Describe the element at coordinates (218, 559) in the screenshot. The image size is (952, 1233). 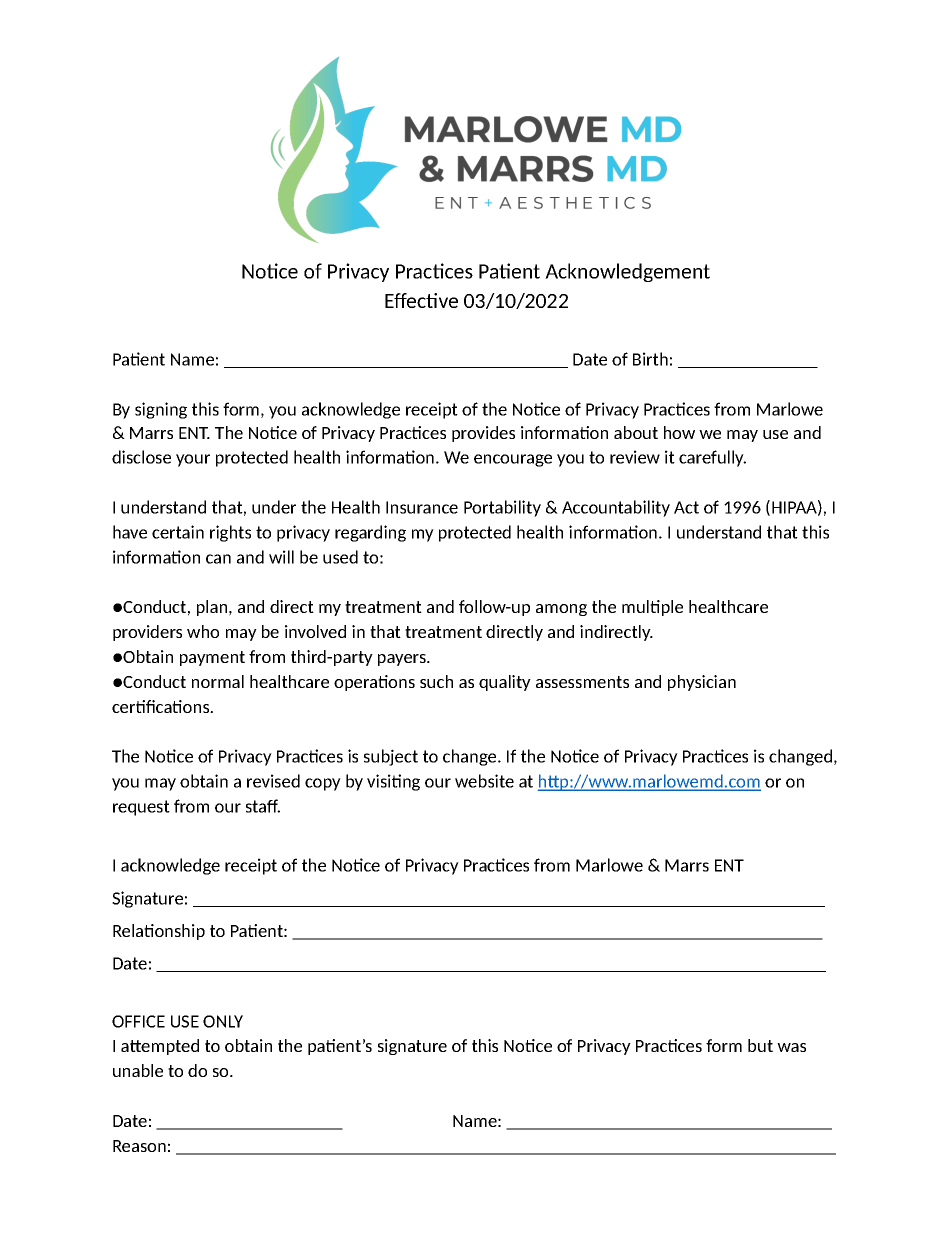
I see `can` at that location.
